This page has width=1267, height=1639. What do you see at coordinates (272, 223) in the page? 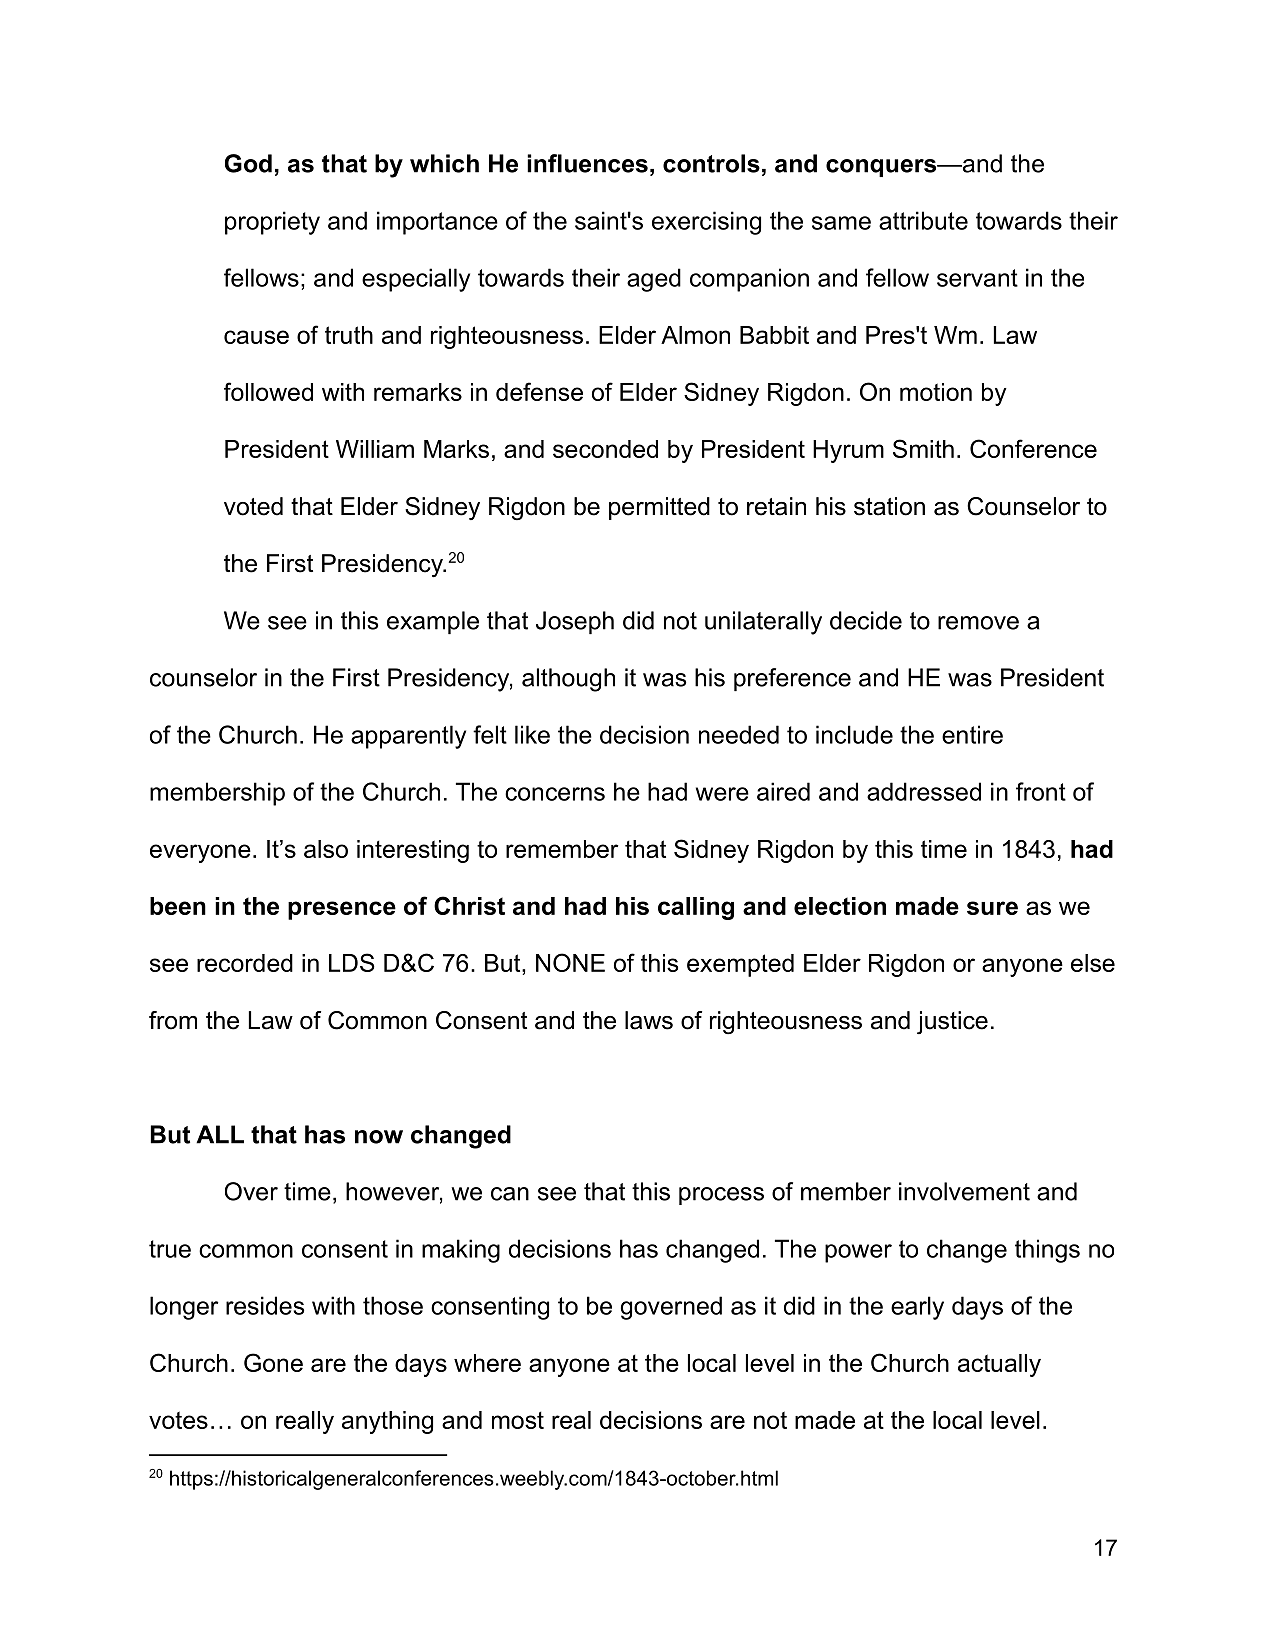
I see `propriety` at bounding box center [272, 223].
